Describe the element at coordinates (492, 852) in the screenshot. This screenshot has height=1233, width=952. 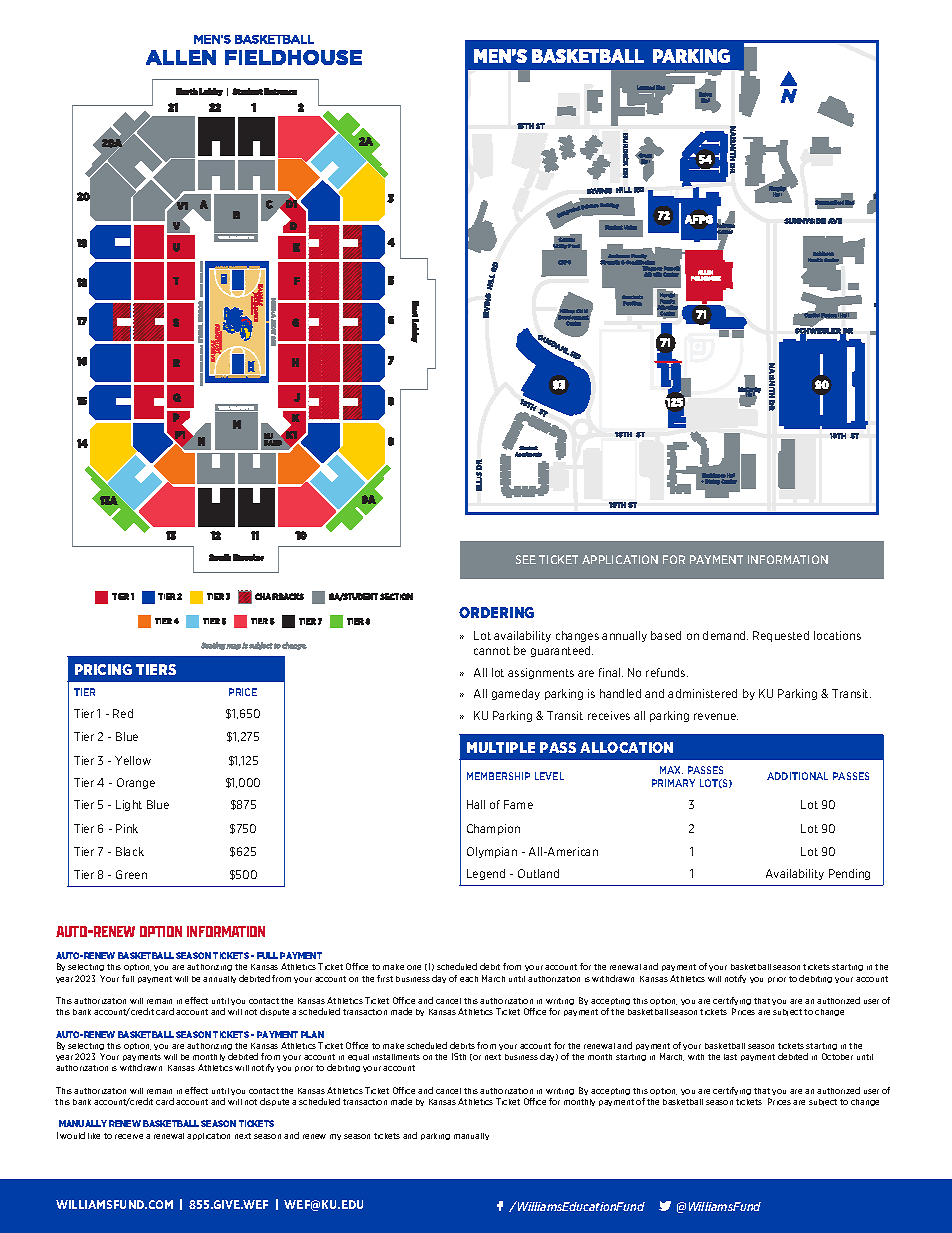
I see `Olympian` at that location.
